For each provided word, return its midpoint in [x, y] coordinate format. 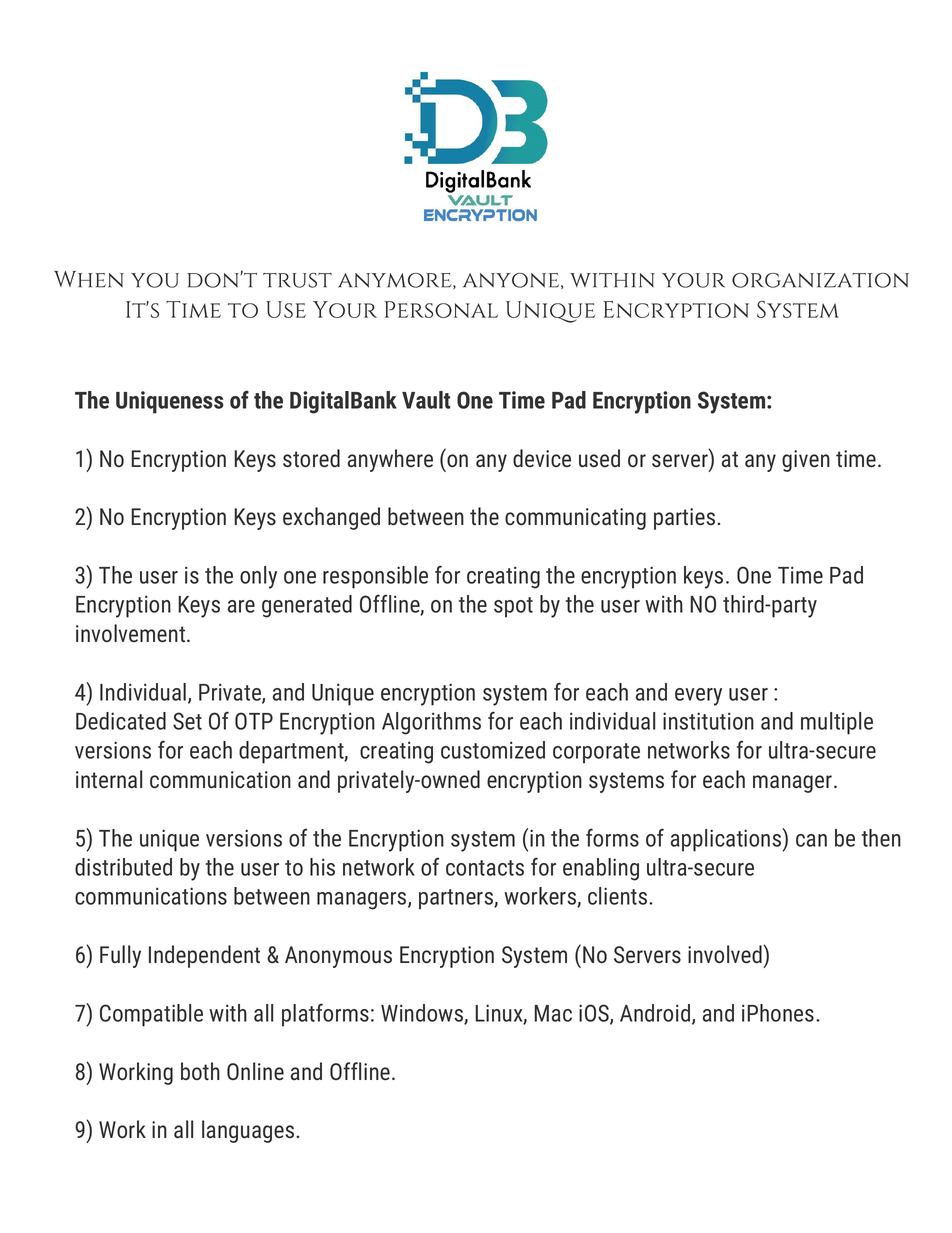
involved [726, 954]
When [89, 279]
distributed [123, 867]
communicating [575, 519]
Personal [441, 309]
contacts [485, 868]
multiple [837, 723]
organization [820, 280]
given [806, 461]
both [200, 1071]
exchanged [331, 518]
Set [187, 721]
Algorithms [431, 723]
